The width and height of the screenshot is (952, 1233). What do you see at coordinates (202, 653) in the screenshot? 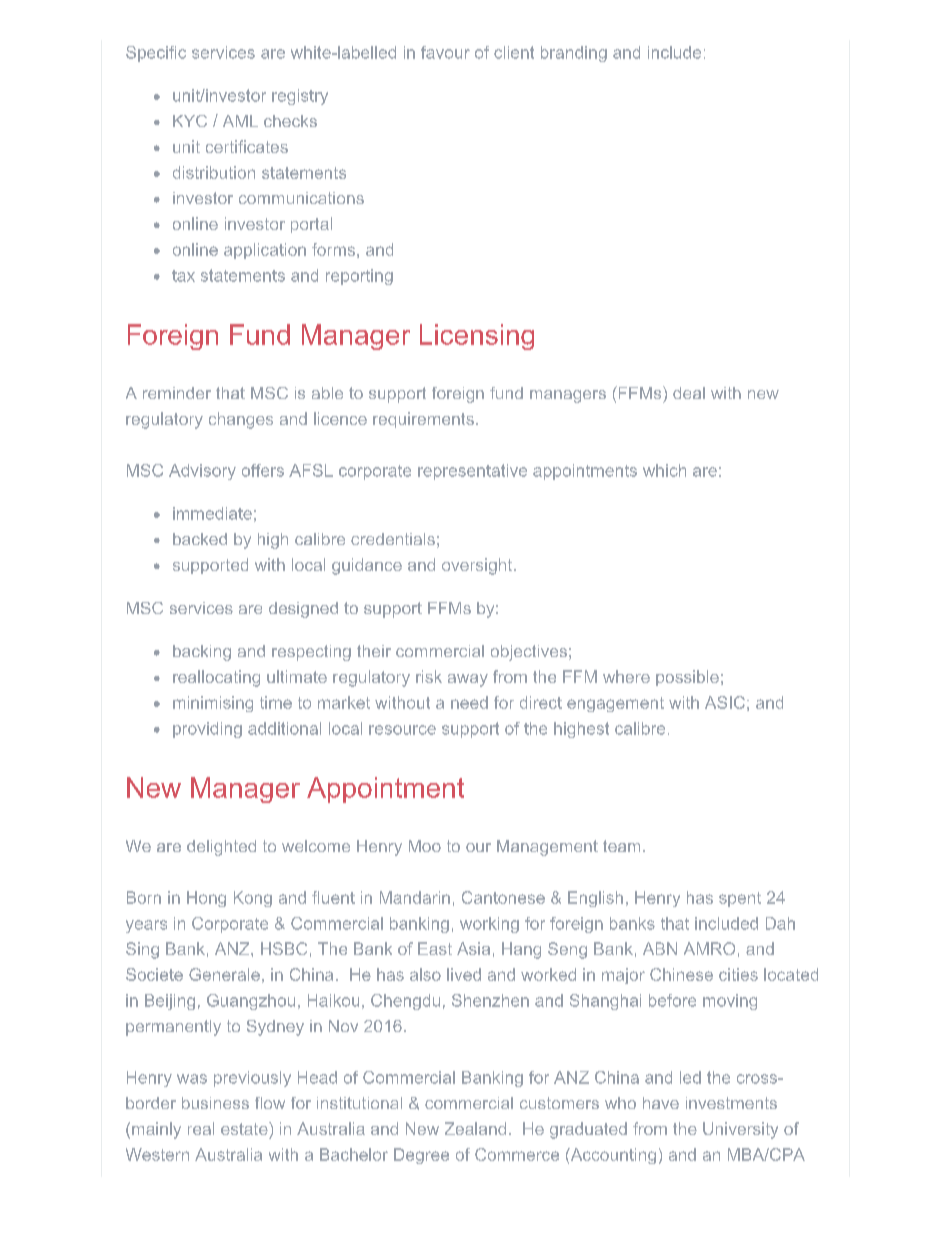
I see `backing` at bounding box center [202, 653].
